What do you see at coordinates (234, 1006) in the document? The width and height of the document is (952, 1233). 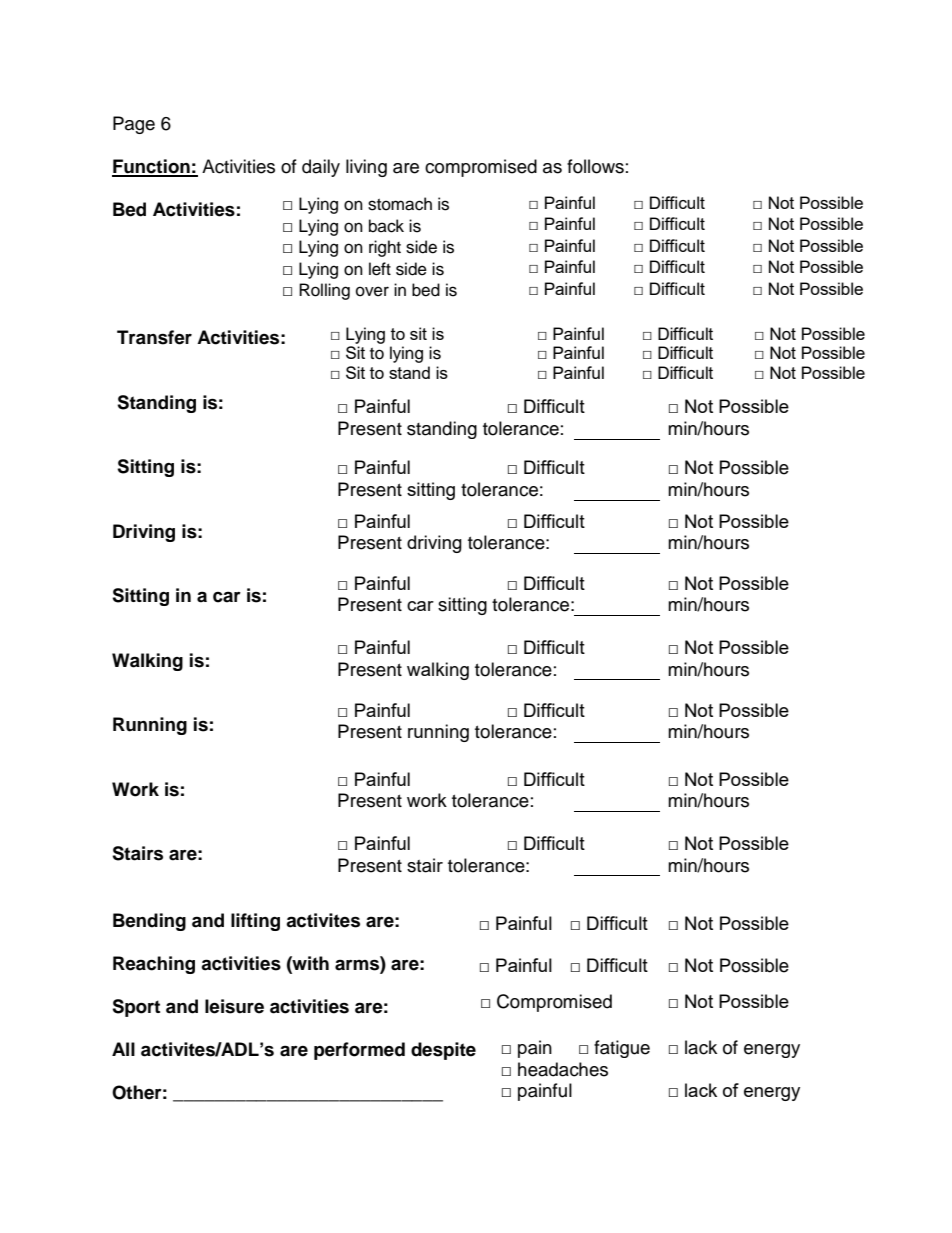 I see `leisure` at bounding box center [234, 1006].
